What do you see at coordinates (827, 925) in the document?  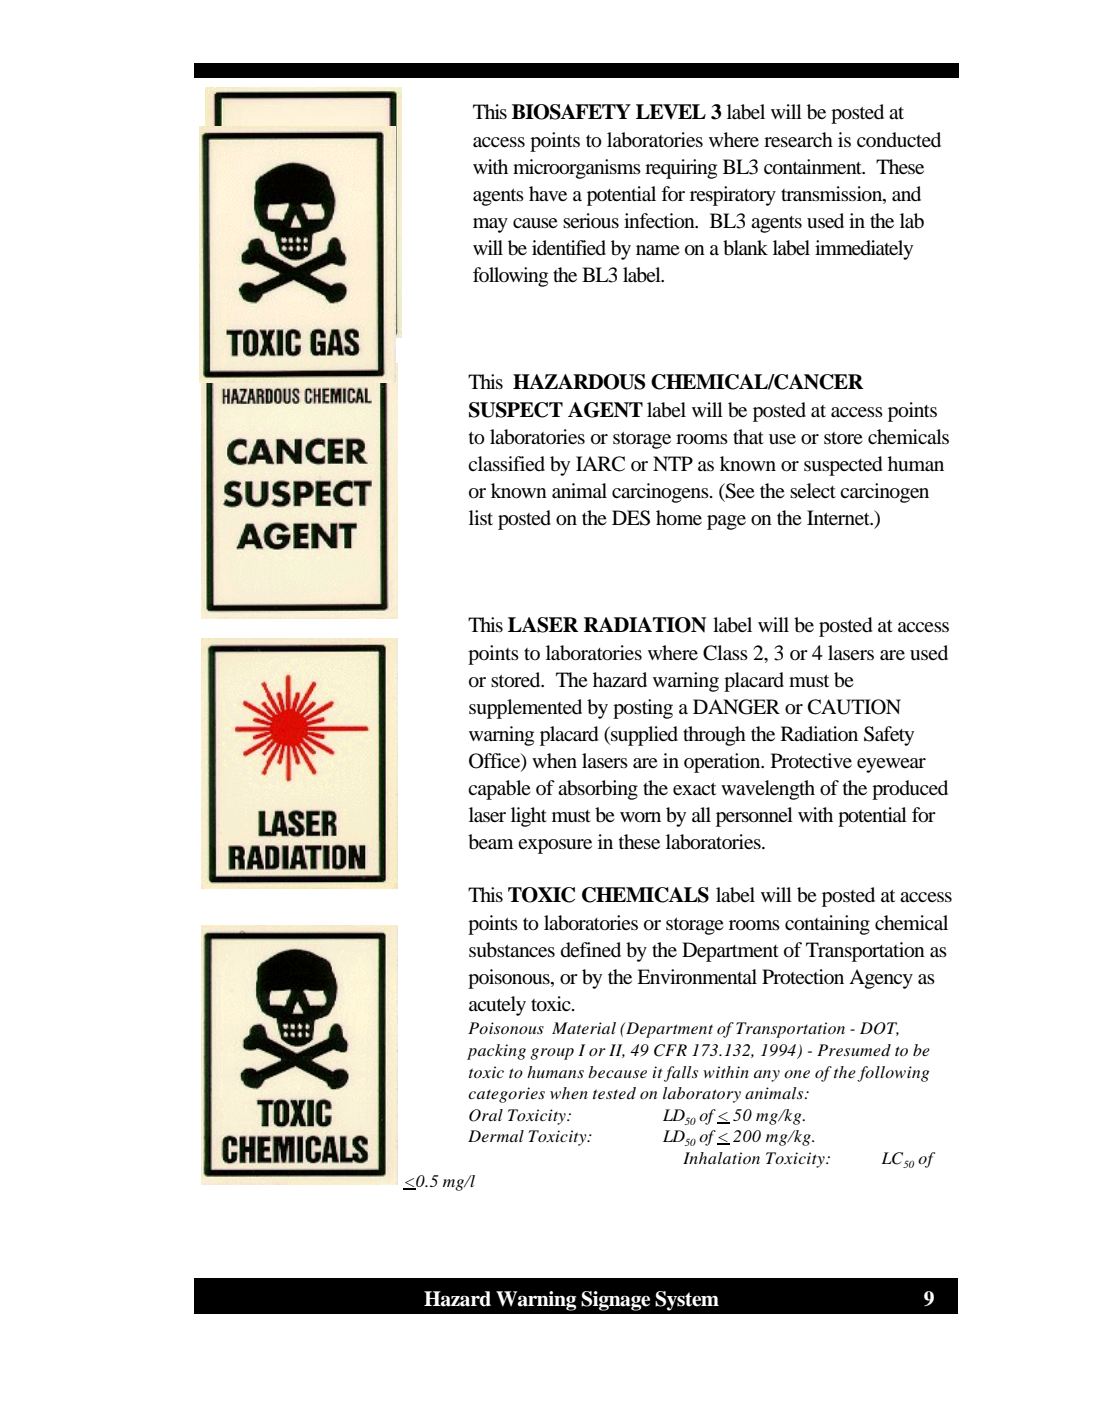 I see `containing` at bounding box center [827, 925].
